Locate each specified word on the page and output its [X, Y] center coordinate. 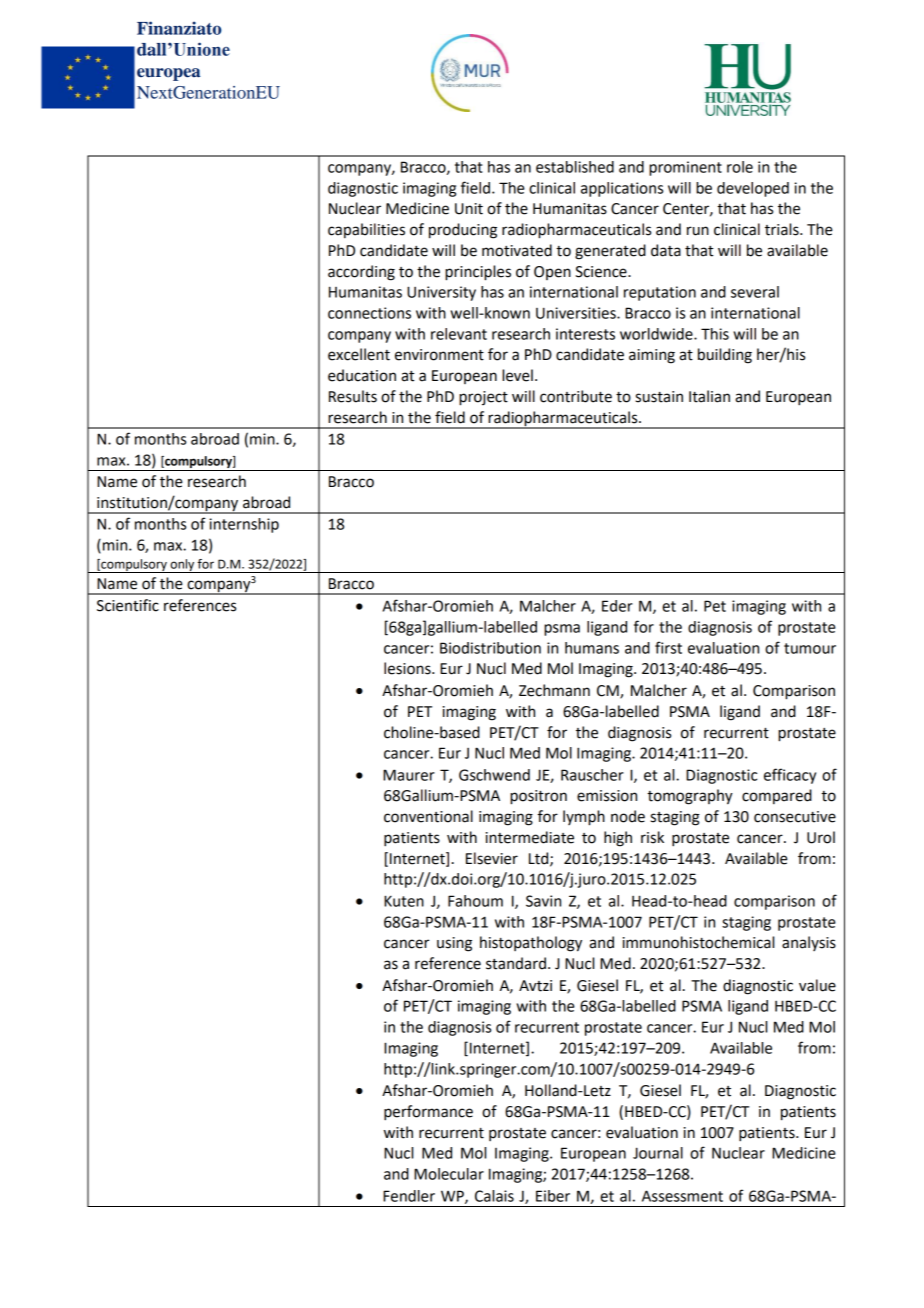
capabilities [366, 230]
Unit [469, 209]
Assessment [682, 1196]
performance [428, 1113]
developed [753, 189]
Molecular [449, 1174]
